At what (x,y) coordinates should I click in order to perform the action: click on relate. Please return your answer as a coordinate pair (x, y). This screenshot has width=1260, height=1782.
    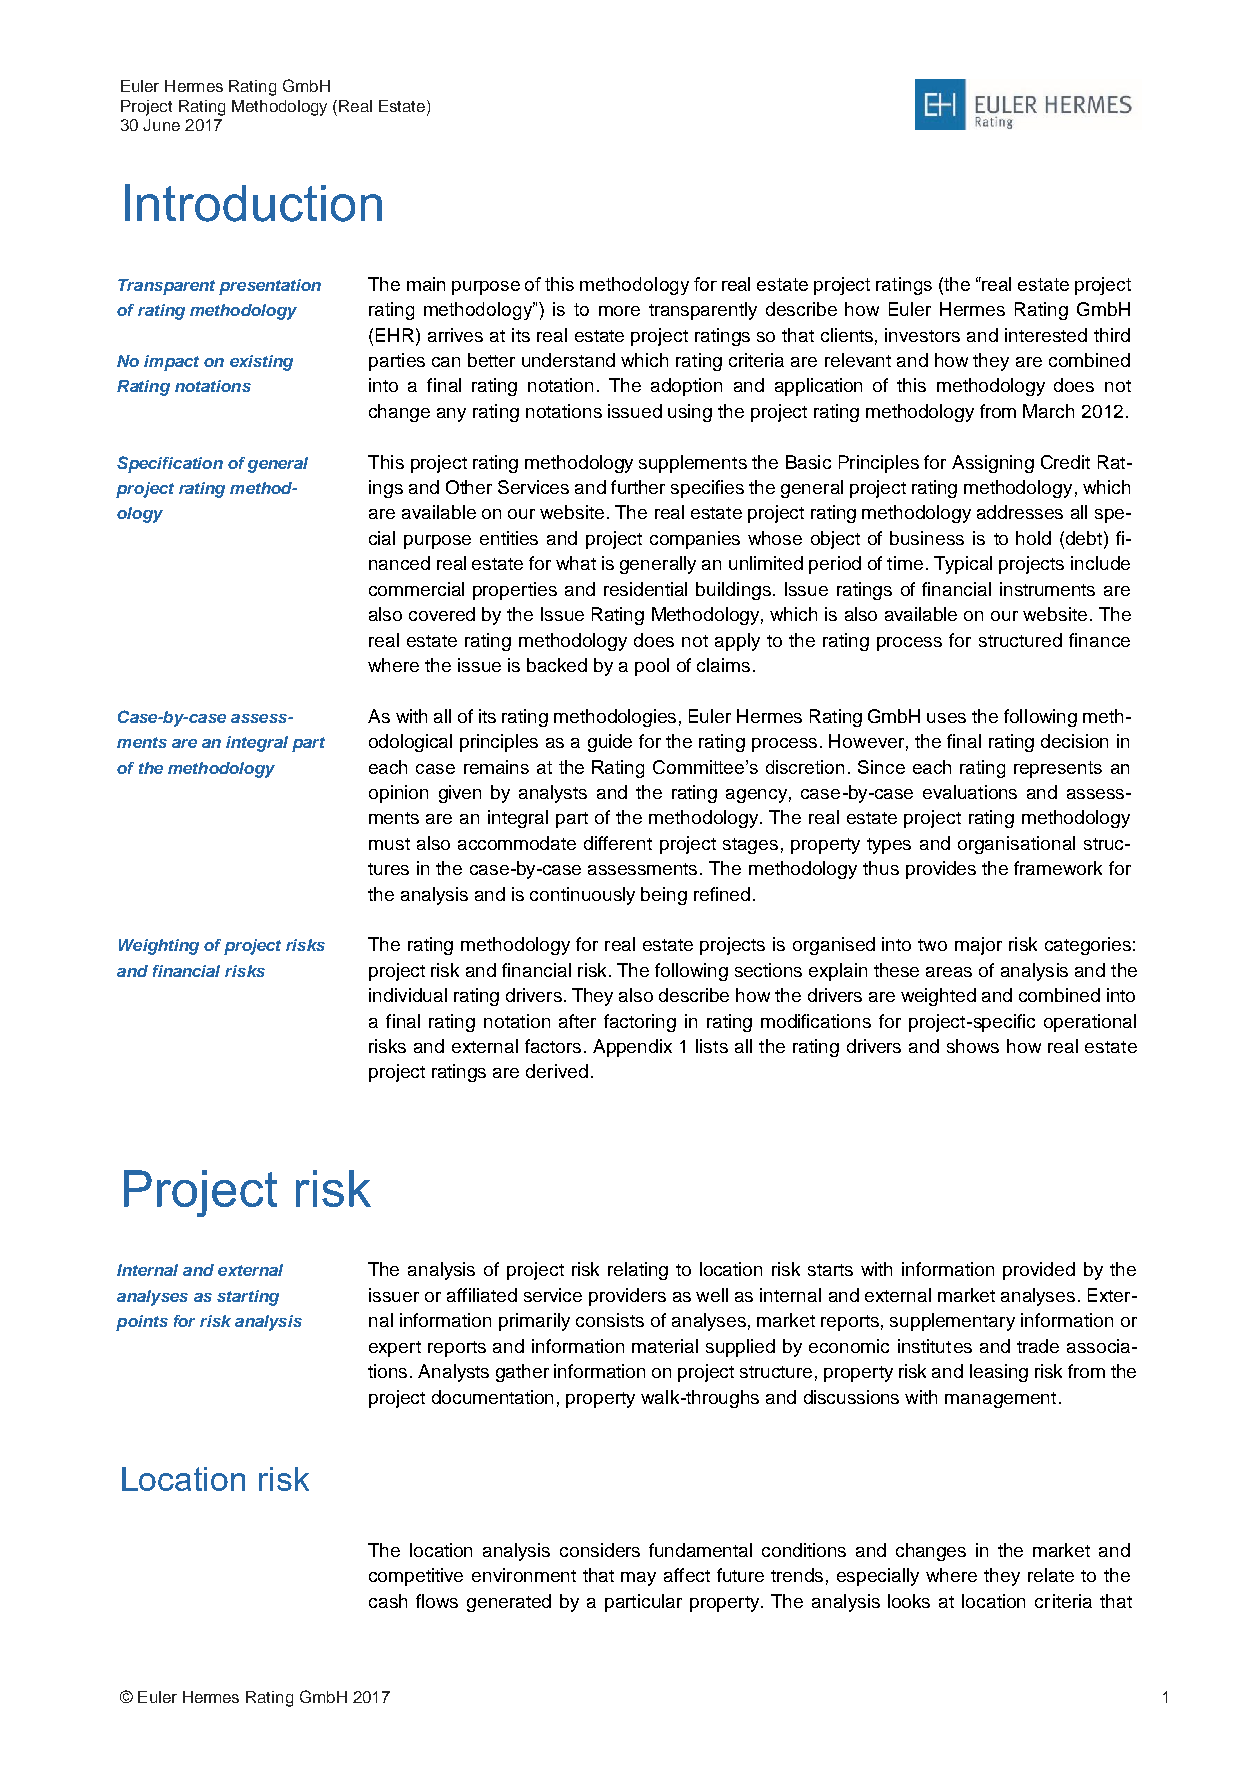
    Looking at the image, I should click on (1051, 1575).
